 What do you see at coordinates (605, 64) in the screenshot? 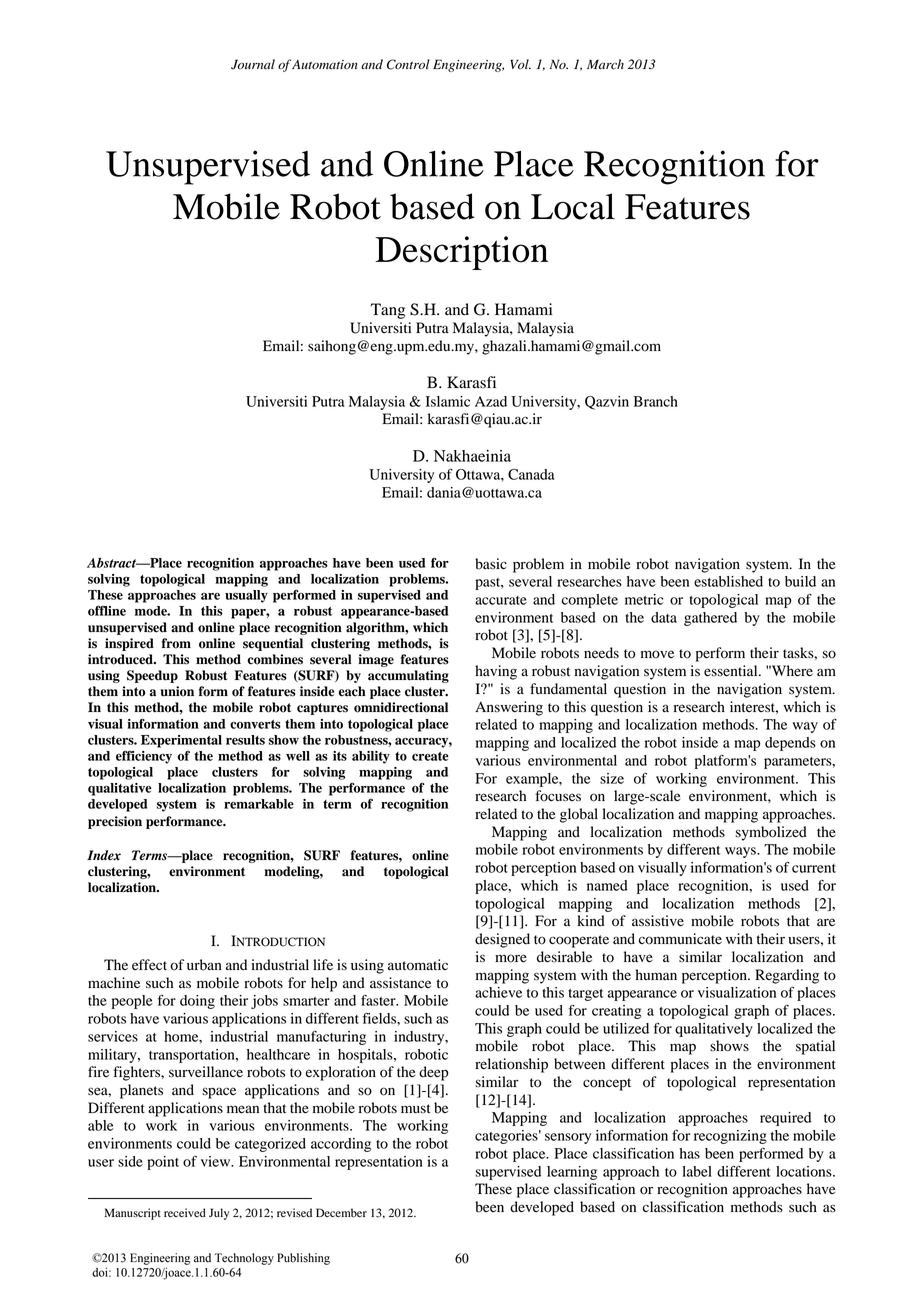
I see `March` at bounding box center [605, 64].
